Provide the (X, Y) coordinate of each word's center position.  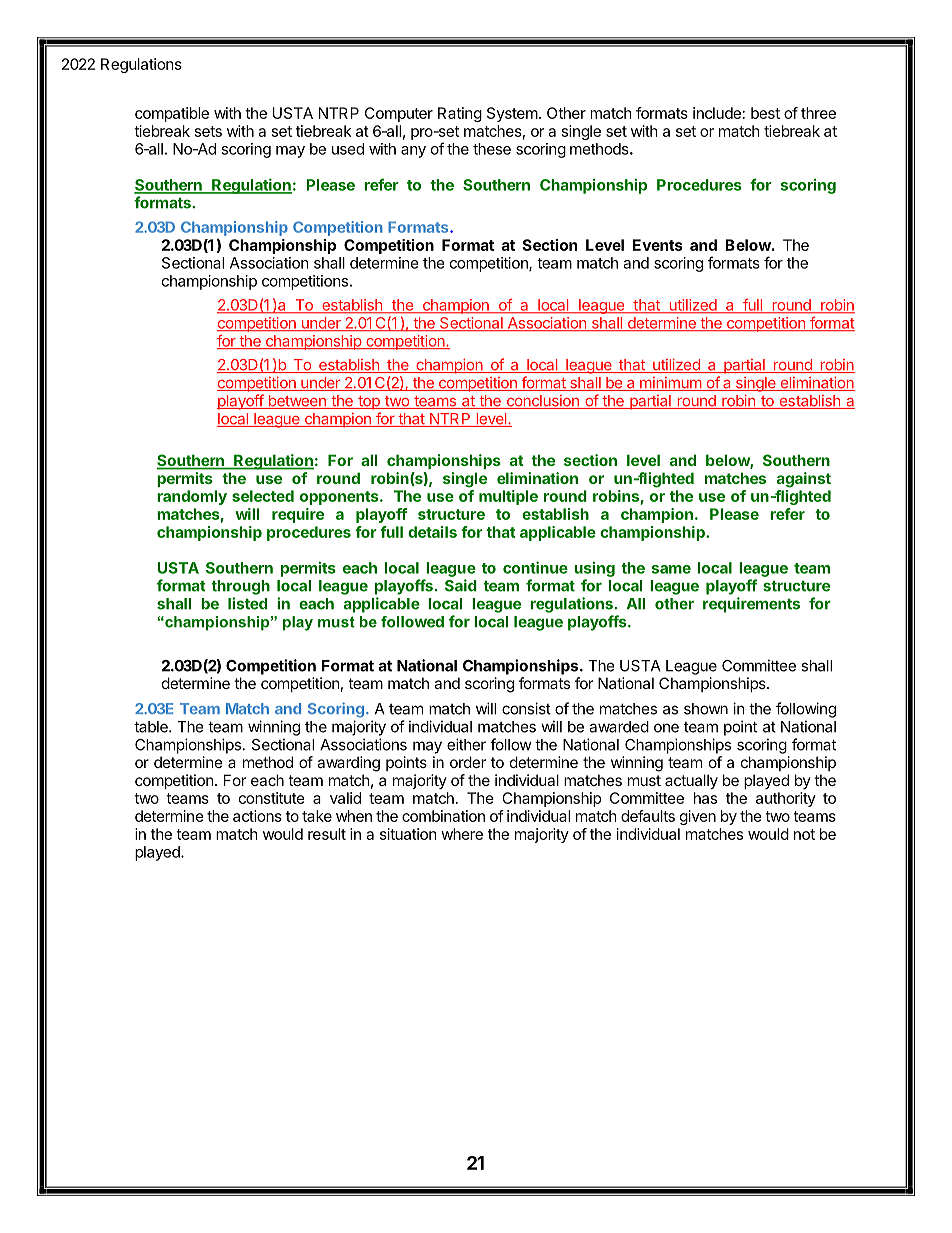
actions (257, 816)
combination (443, 816)
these (492, 149)
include (717, 113)
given (698, 817)
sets (208, 131)
